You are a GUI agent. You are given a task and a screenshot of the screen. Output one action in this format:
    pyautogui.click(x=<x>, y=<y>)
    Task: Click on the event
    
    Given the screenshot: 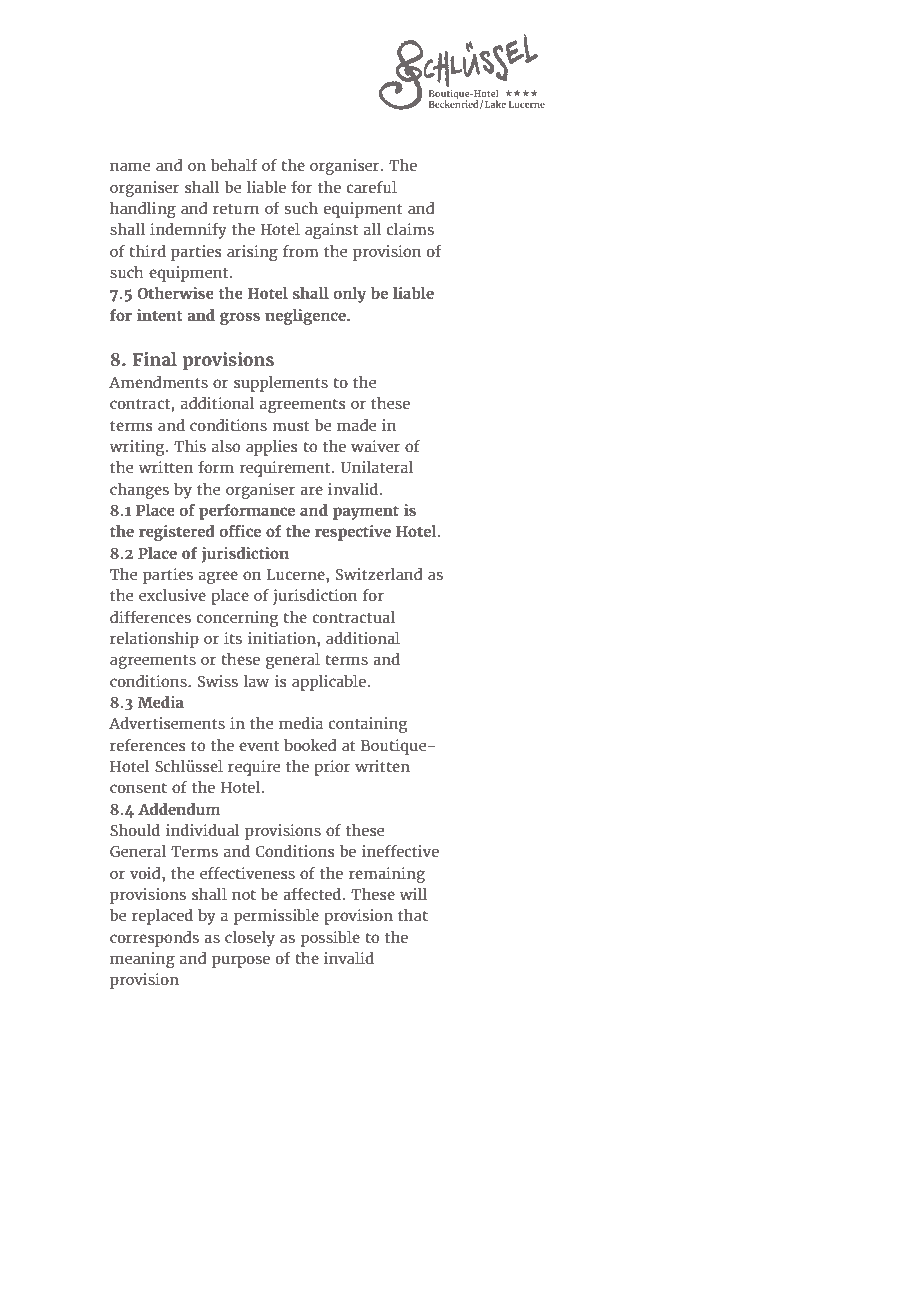 What is the action you would take?
    pyautogui.click(x=259, y=746)
